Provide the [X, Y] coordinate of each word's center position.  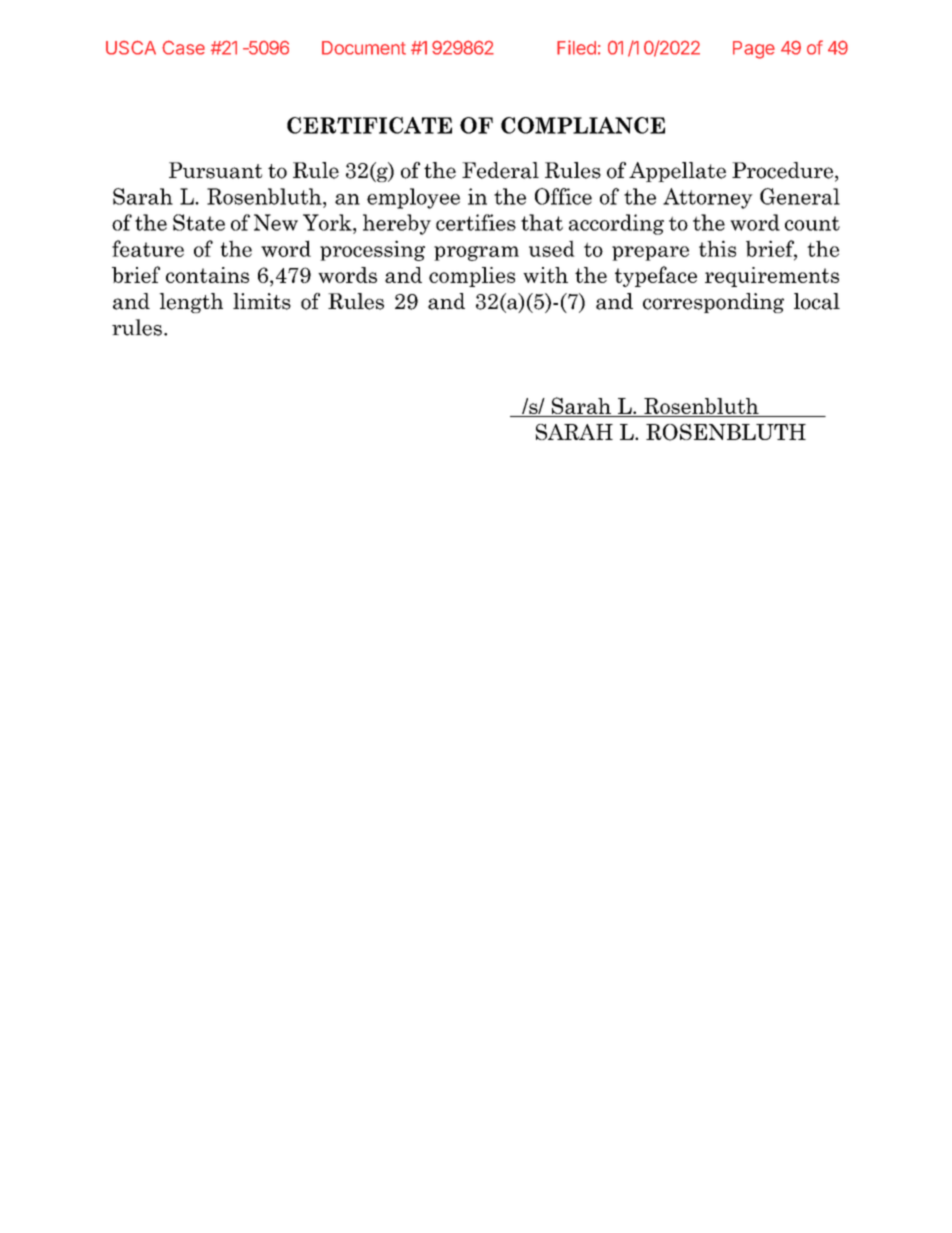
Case [183, 47]
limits [262, 301]
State [199, 222]
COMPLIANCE [583, 125]
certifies [476, 222]
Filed [576, 47]
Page [754, 50]
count [812, 223]
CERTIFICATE [369, 125]
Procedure [782, 170]
